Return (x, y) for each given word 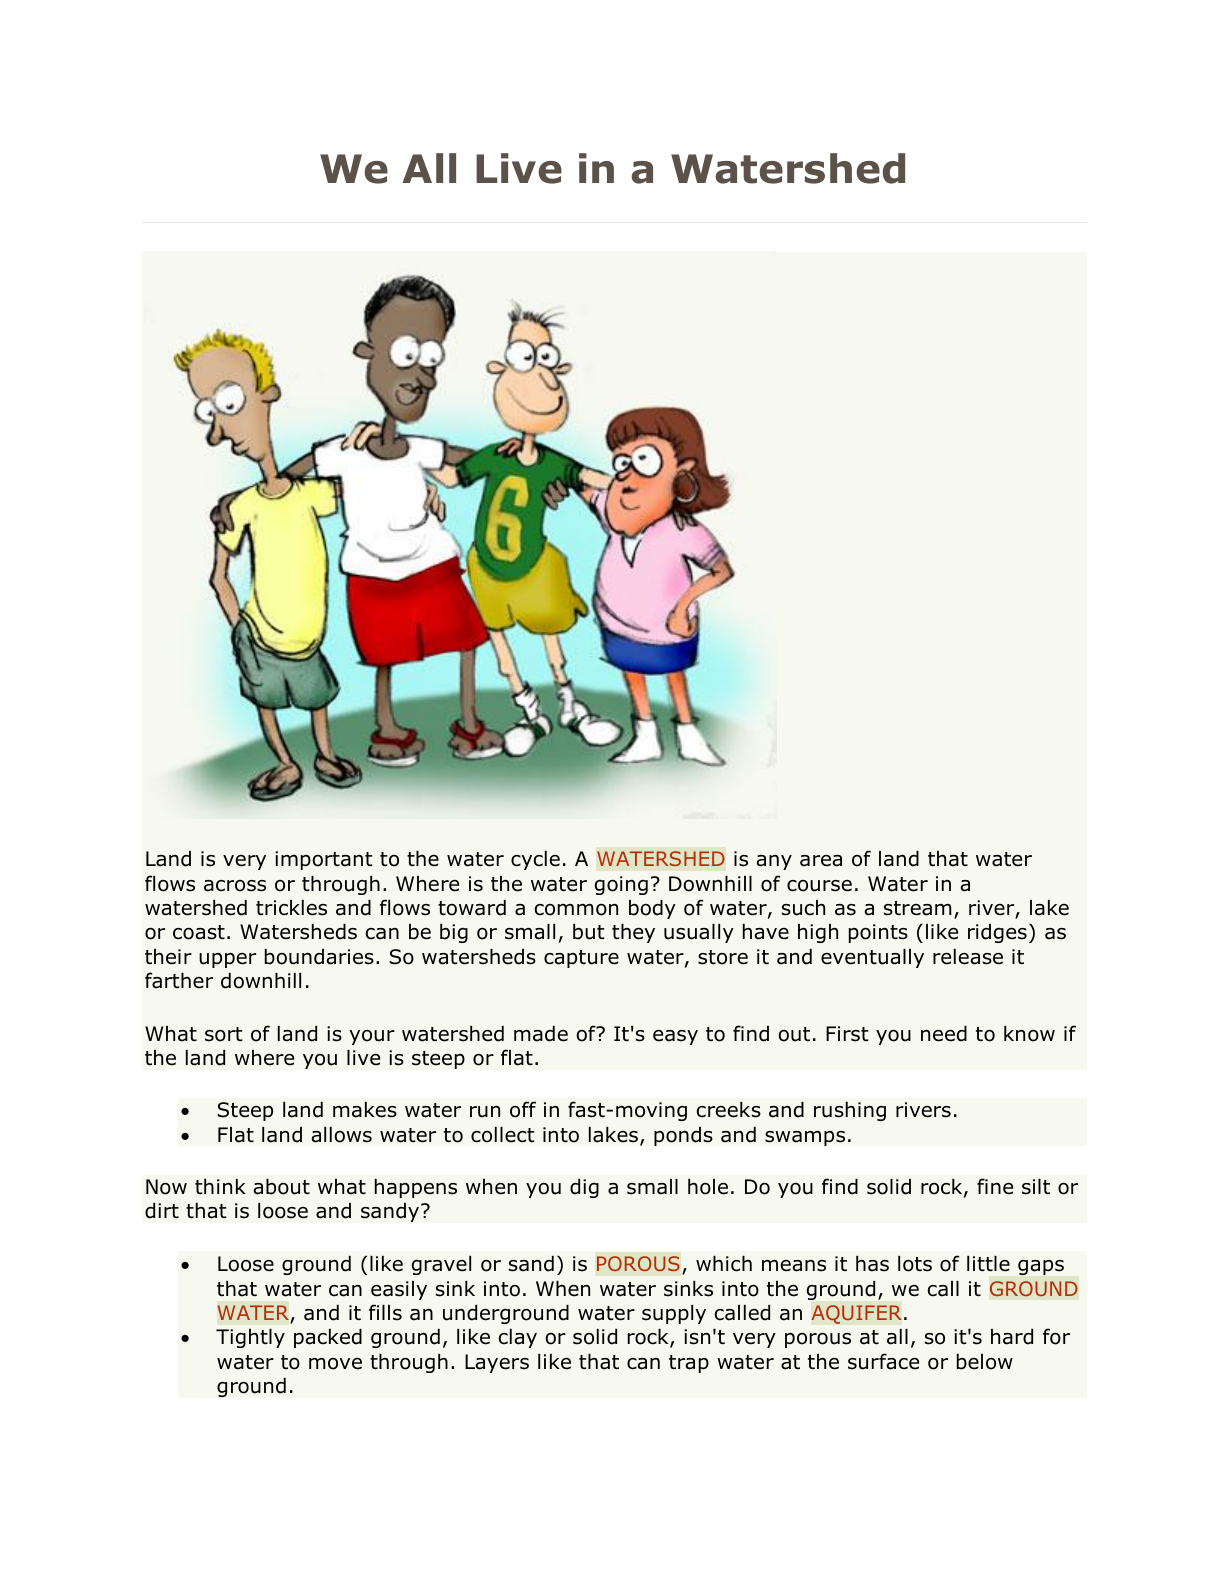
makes (365, 1110)
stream (918, 908)
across (235, 886)
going (621, 885)
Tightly (250, 1338)
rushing (850, 1111)
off (523, 1109)
